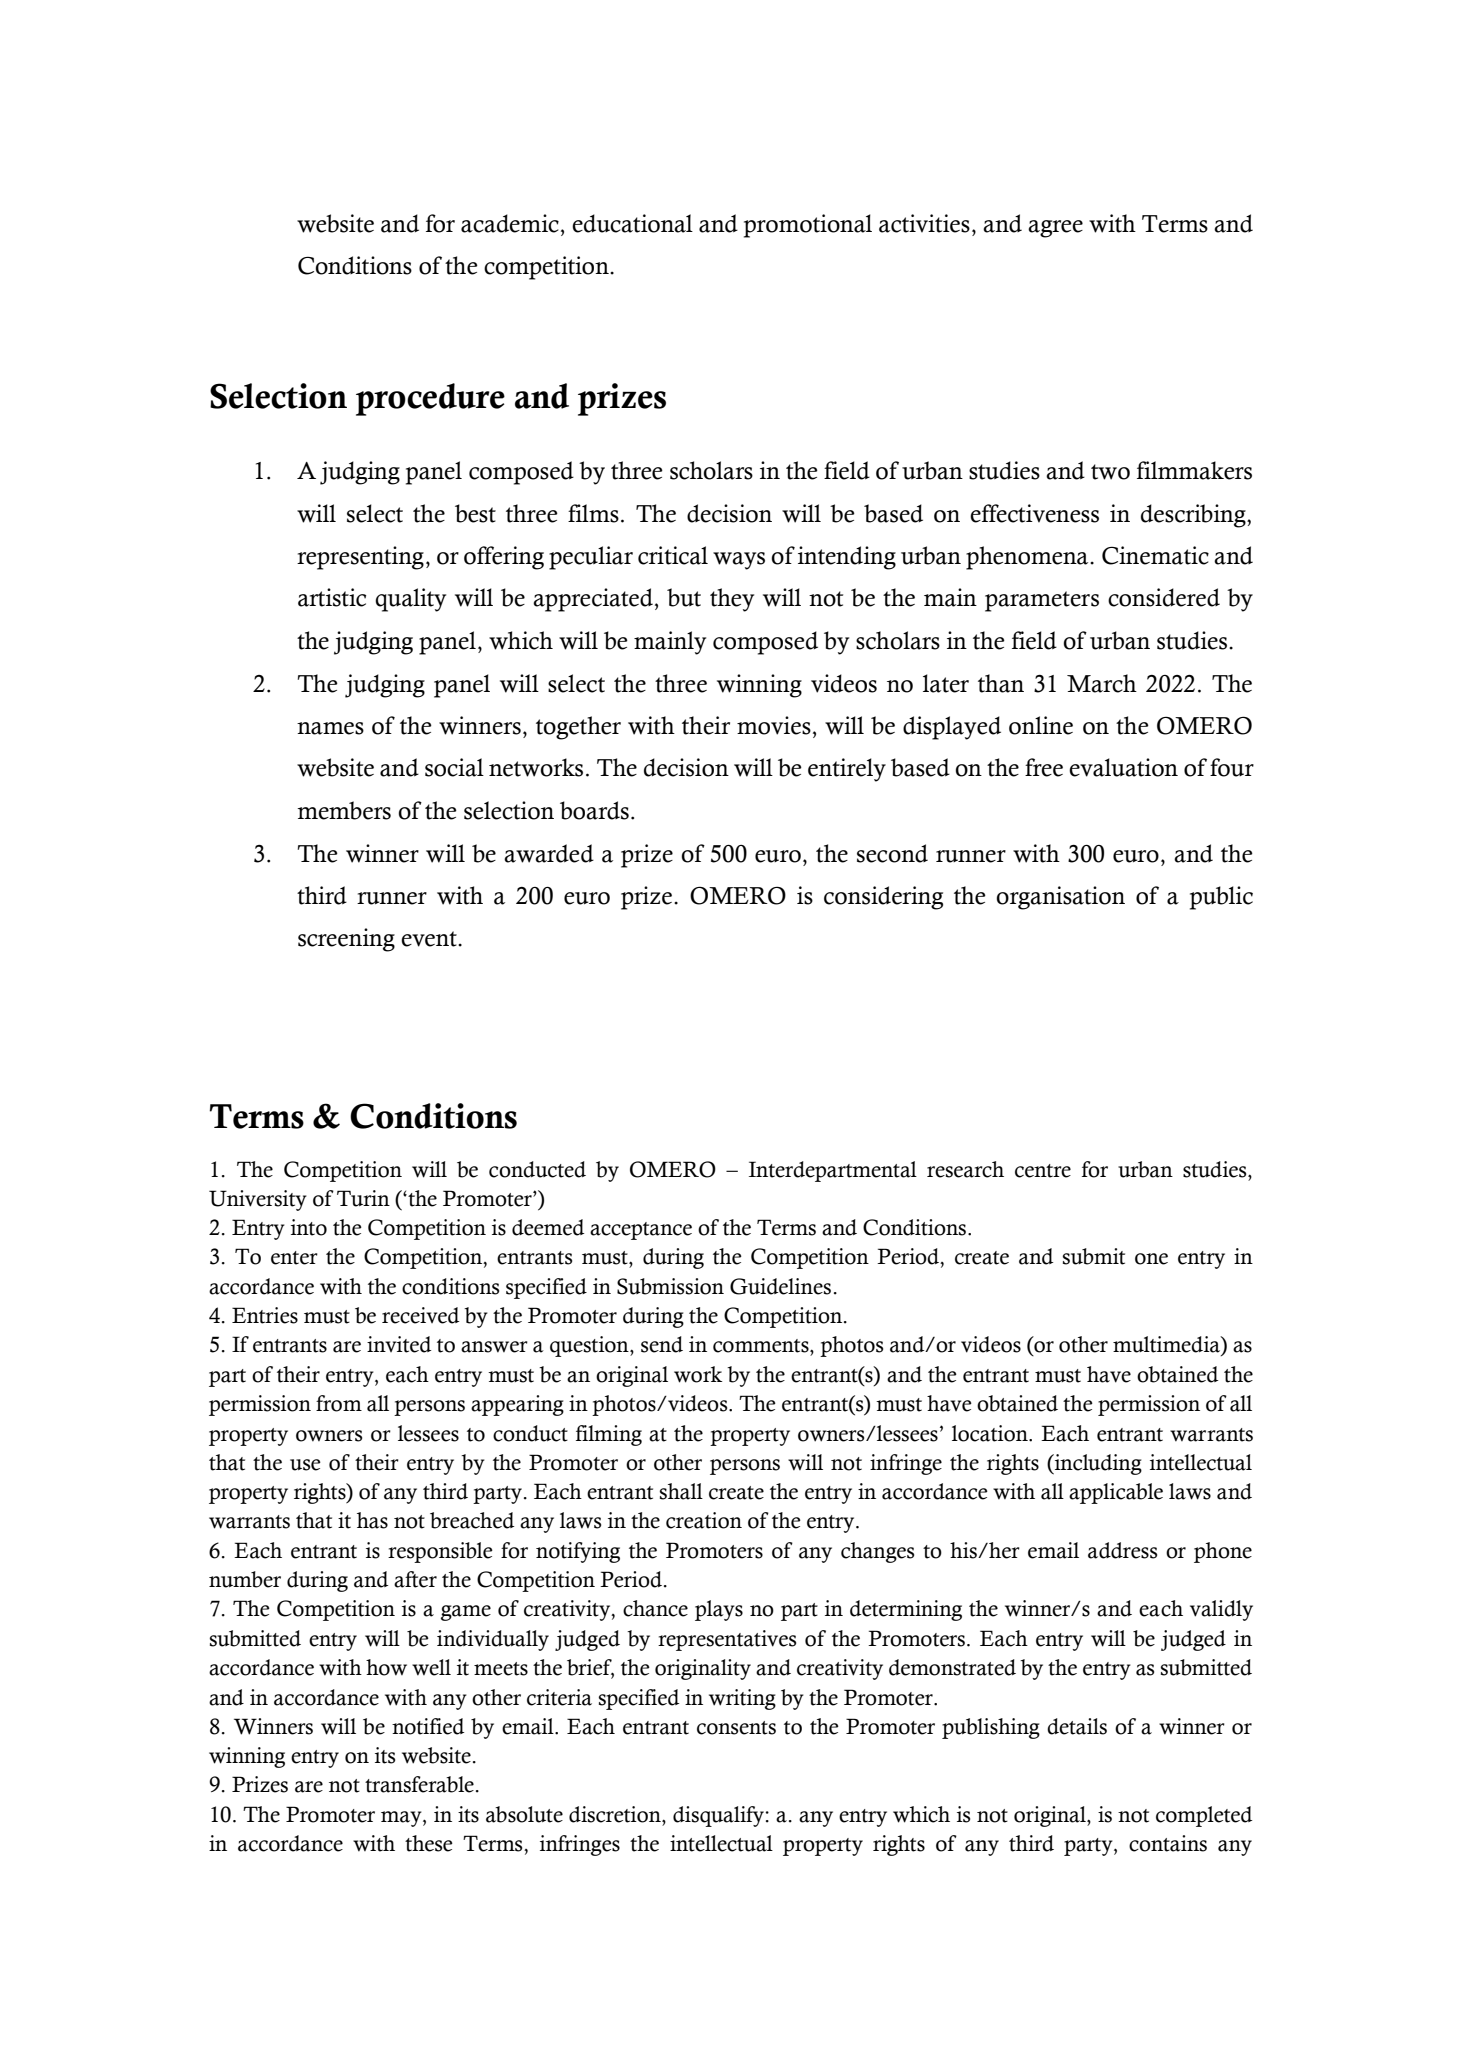 This image has width=1462, height=2067. I want to click on consents, so click(736, 1728).
